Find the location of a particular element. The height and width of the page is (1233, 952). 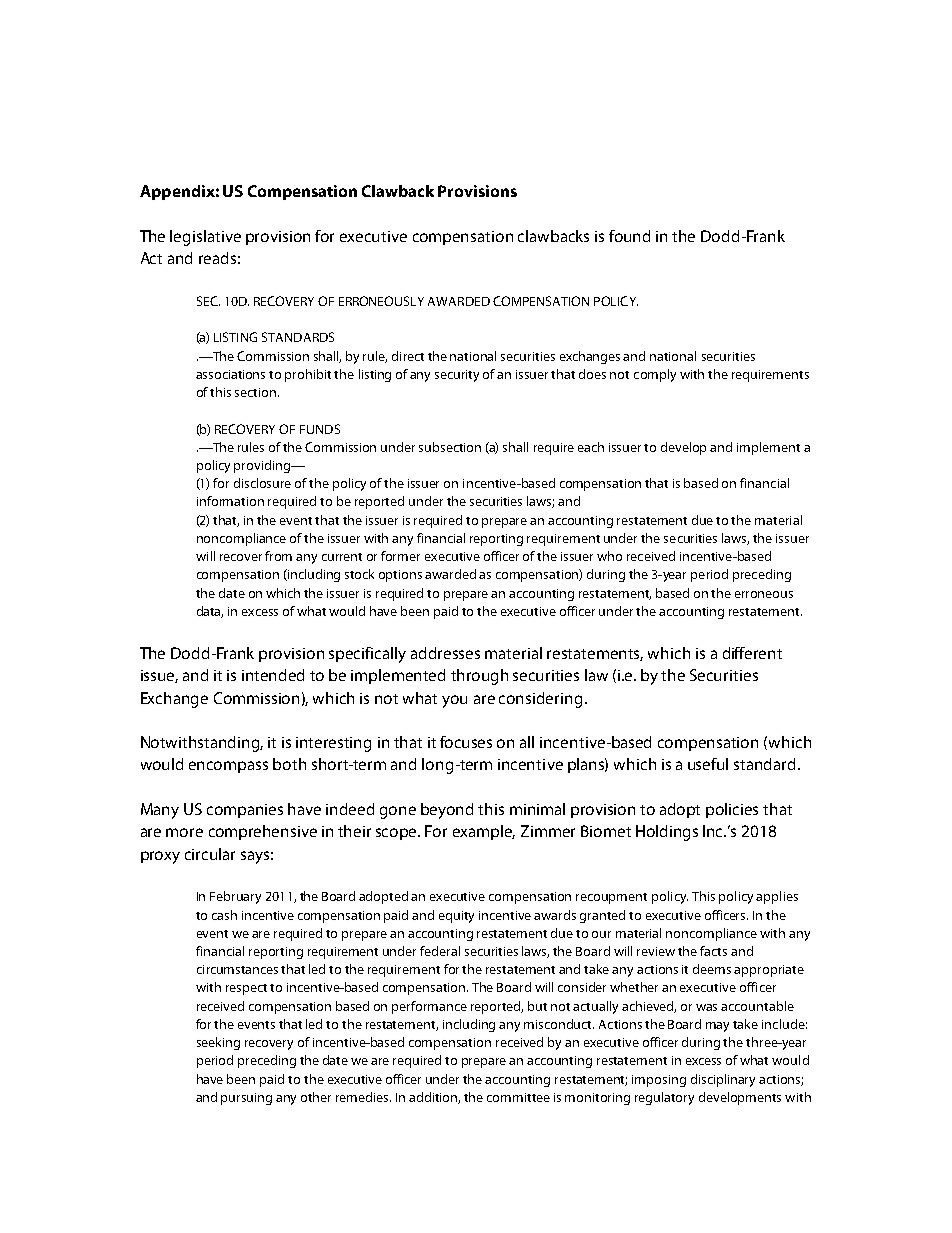

policies is located at coordinates (732, 810).
